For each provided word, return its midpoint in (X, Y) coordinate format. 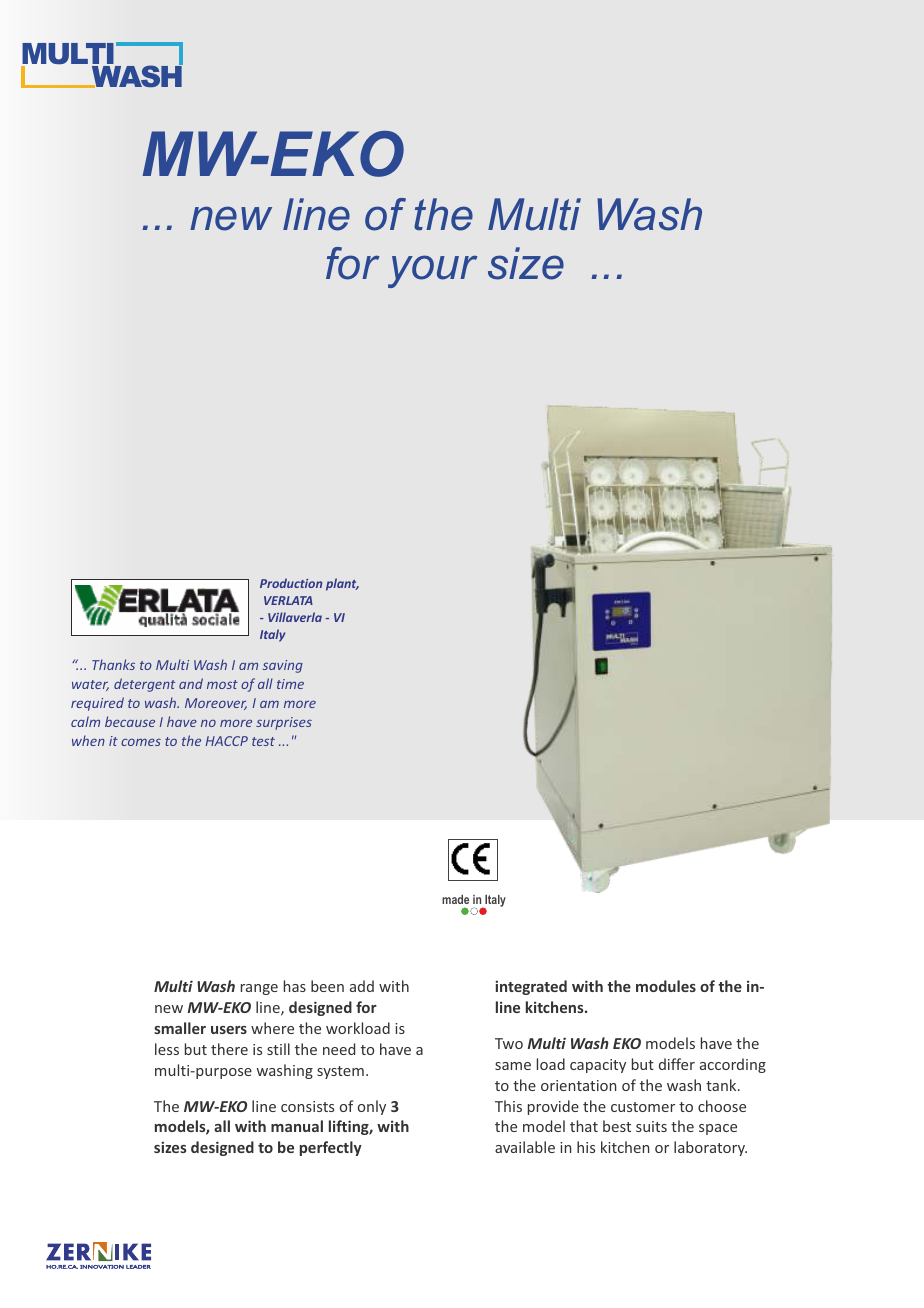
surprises (284, 723)
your (433, 271)
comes (141, 742)
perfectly (331, 1148)
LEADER (138, 1267)
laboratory (710, 1148)
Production (291, 583)
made (455, 899)
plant (342, 584)
